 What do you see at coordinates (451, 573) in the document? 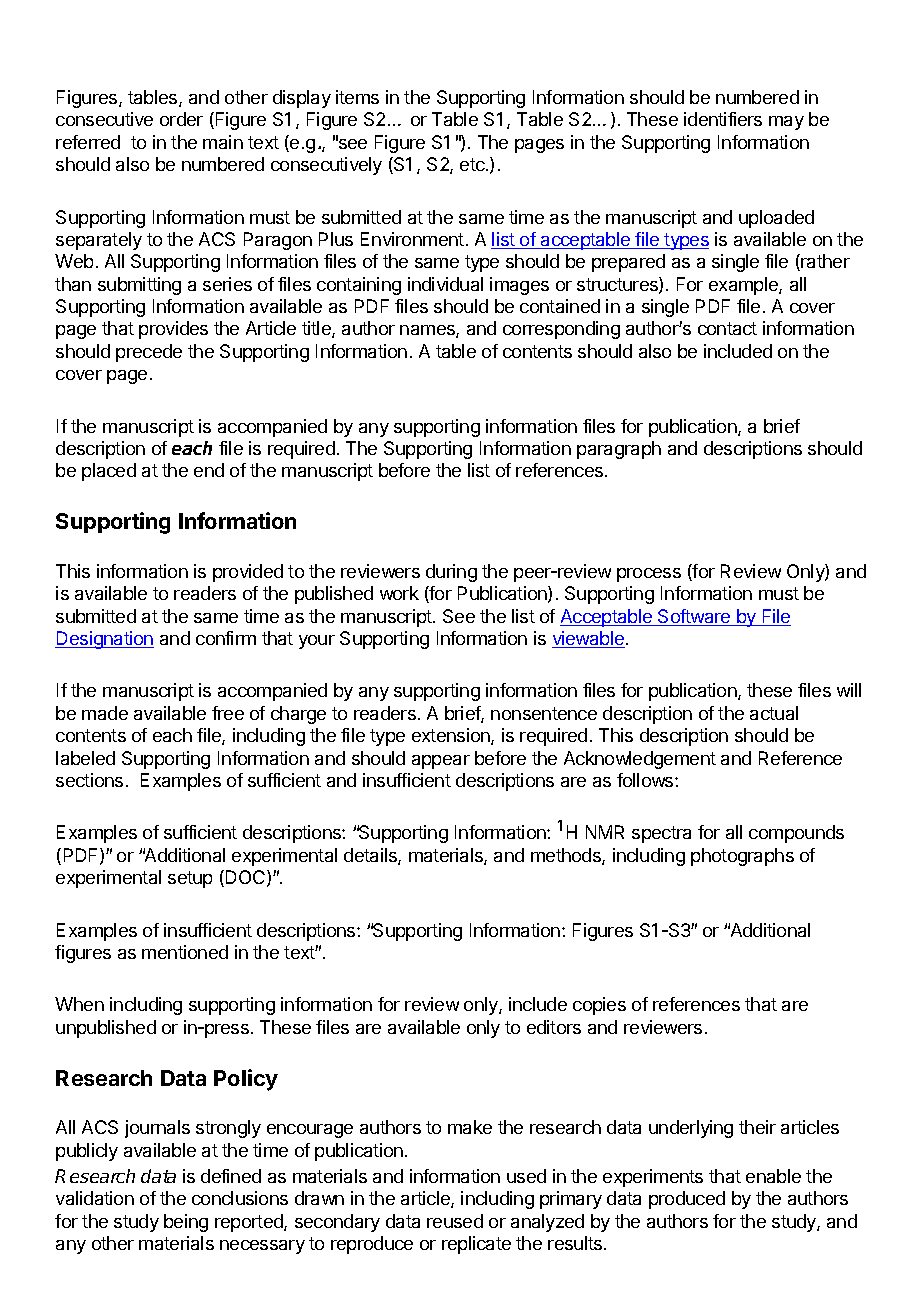
I see `during` at bounding box center [451, 573].
